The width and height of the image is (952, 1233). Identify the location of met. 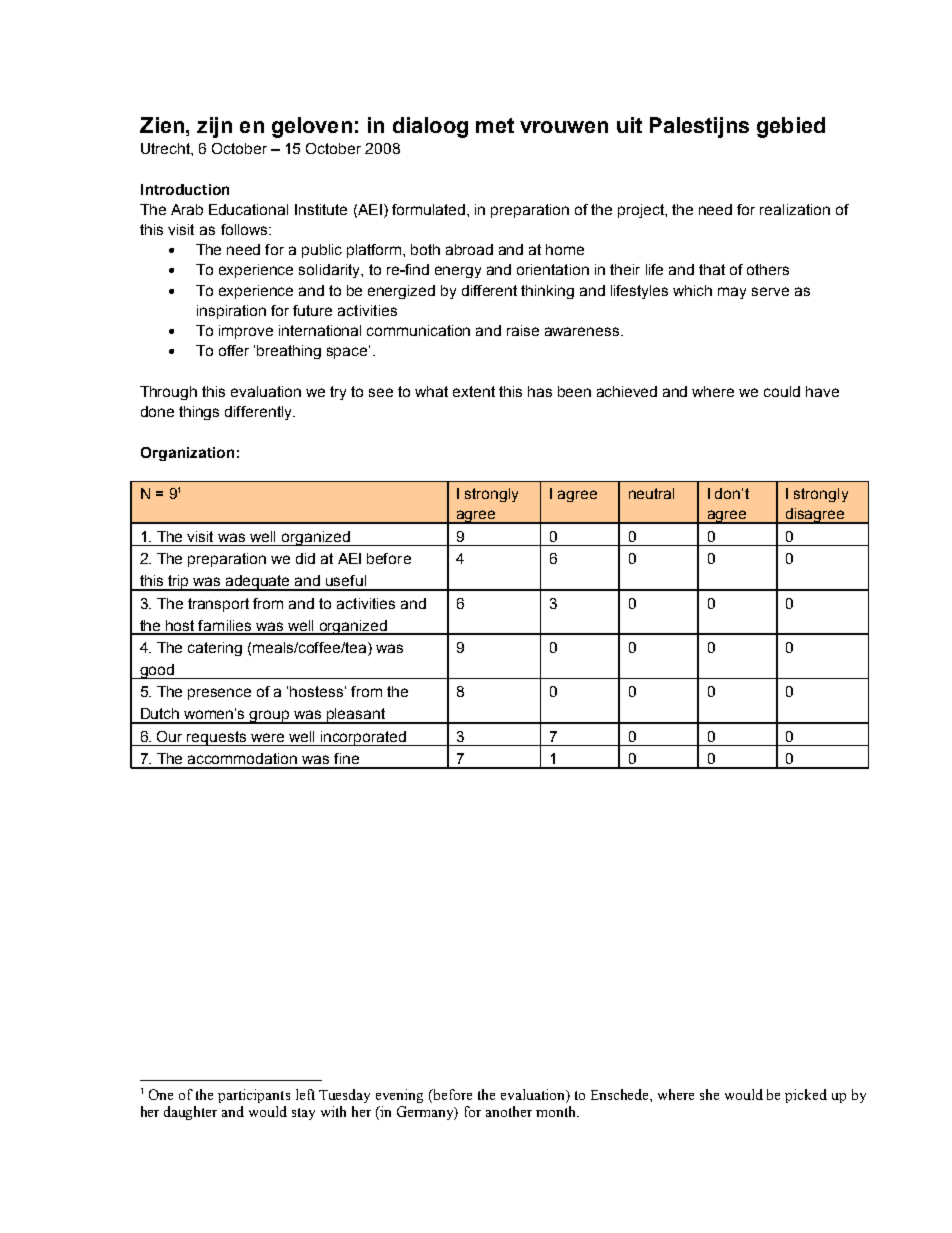
(495, 125).
